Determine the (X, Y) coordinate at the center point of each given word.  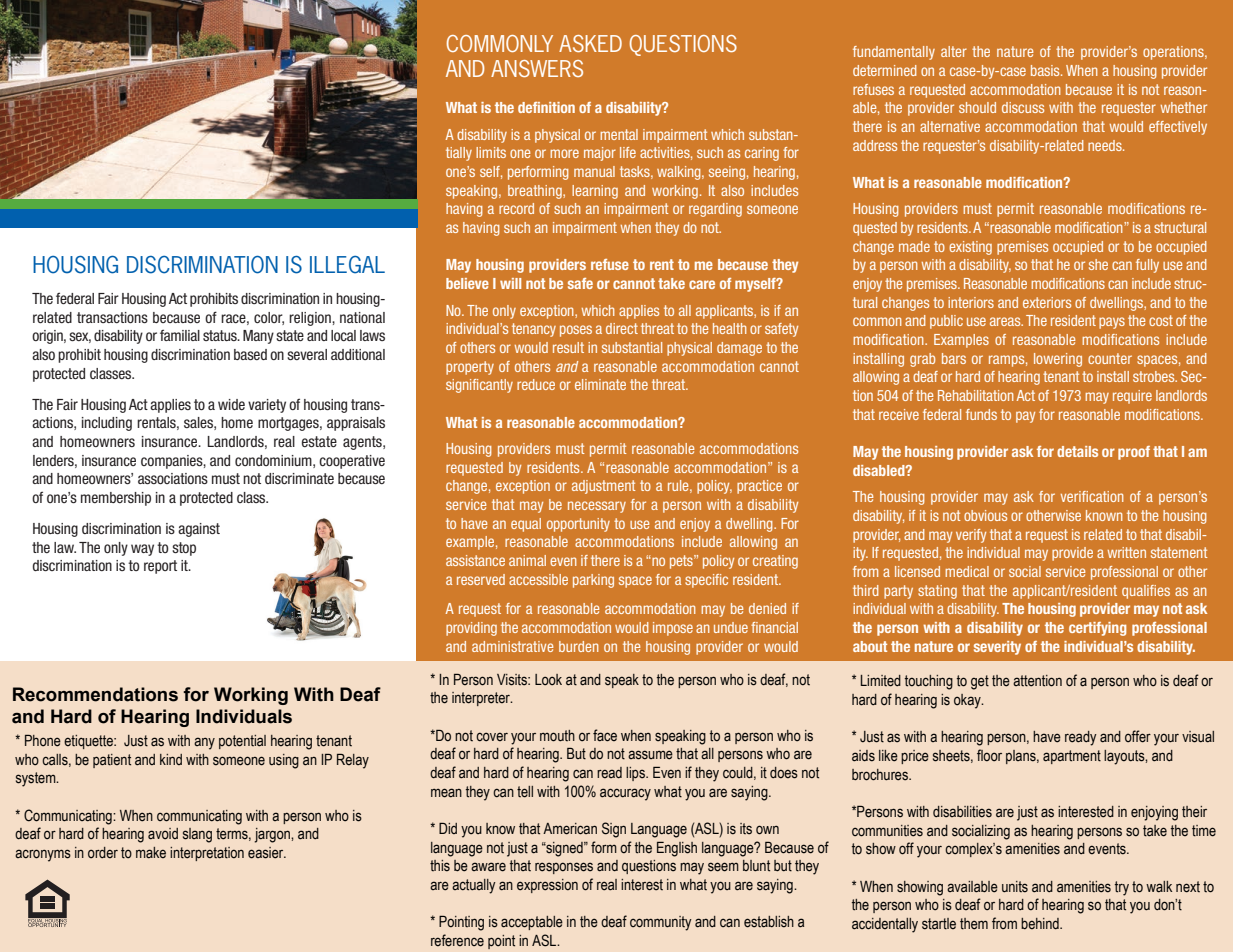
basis (1046, 70)
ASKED (590, 43)
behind (1041, 924)
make (151, 853)
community (661, 923)
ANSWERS (537, 68)
